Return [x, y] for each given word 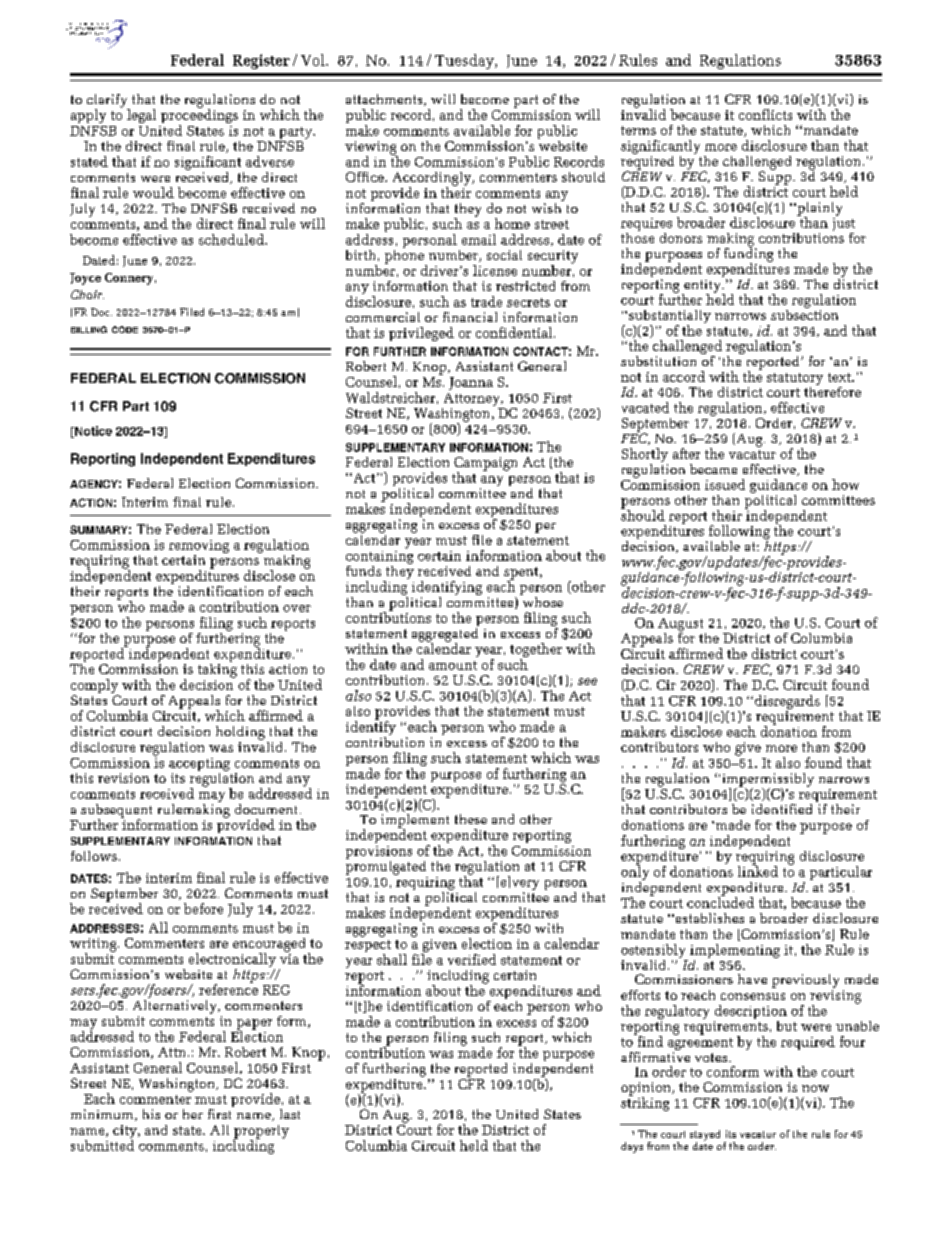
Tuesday [465, 61]
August [682, 626]
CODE [125, 329]
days [632, 1147]
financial [470, 317]
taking [217, 669]
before [203, 908]
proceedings [199, 116]
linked [758, 870]
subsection [804, 313]
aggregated [445, 634]
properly [261, 1133]
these [471, 819]
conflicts [765, 114]
